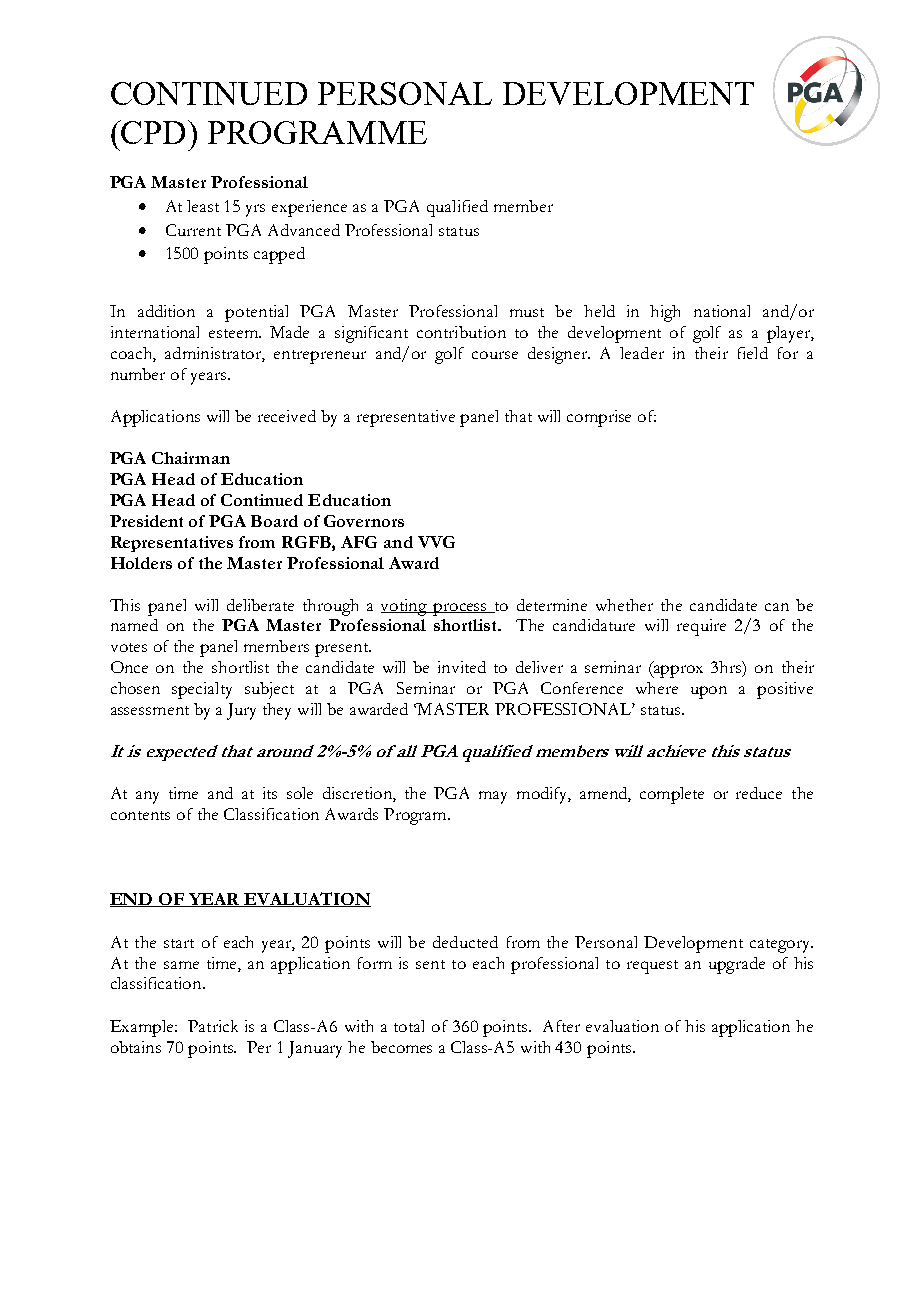 The height and width of the screenshot is (1308, 924). What do you see at coordinates (241, 711) in the screenshot?
I see `Jury` at bounding box center [241, 711].
